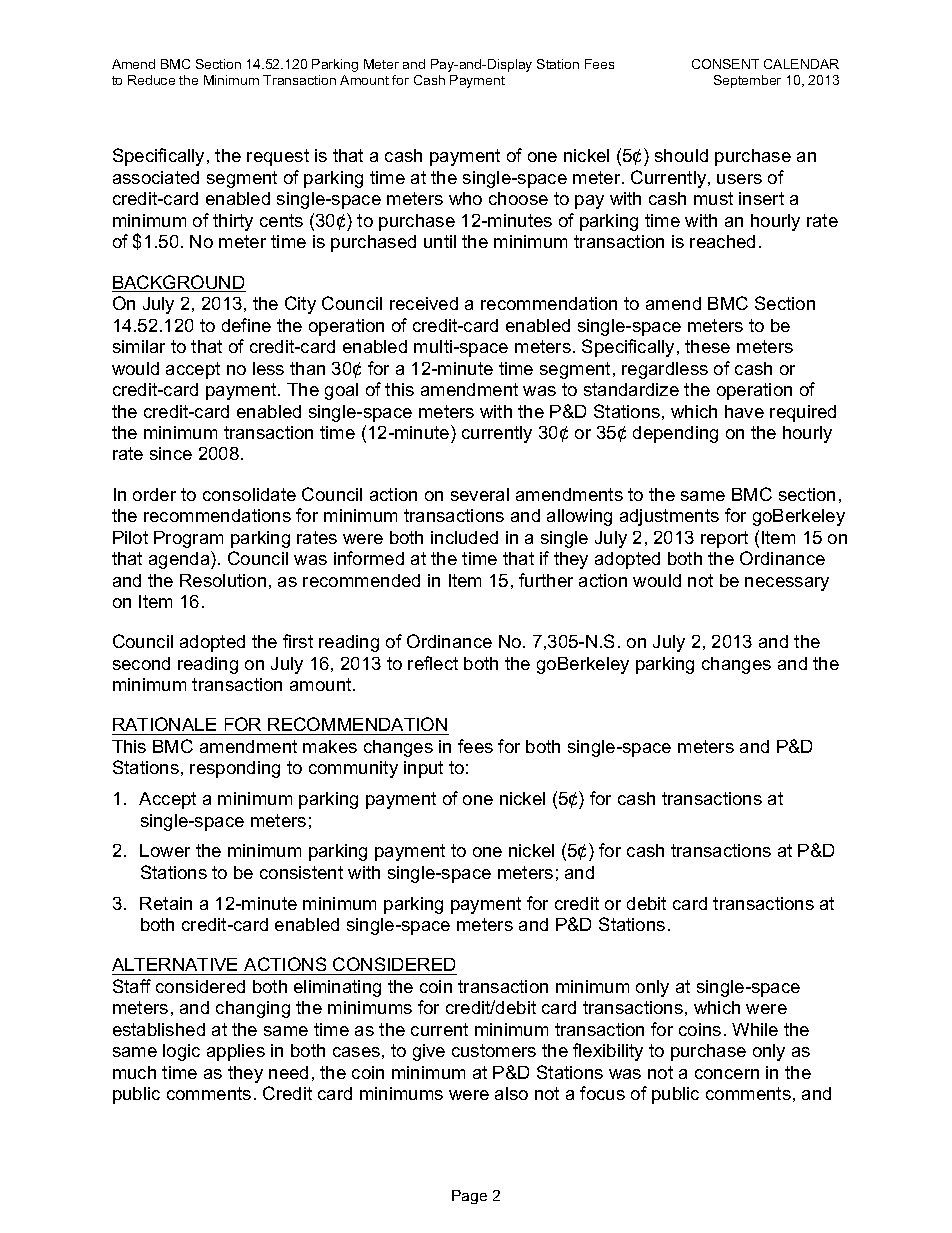  I want to click on Resolution, so click(223, 580).
